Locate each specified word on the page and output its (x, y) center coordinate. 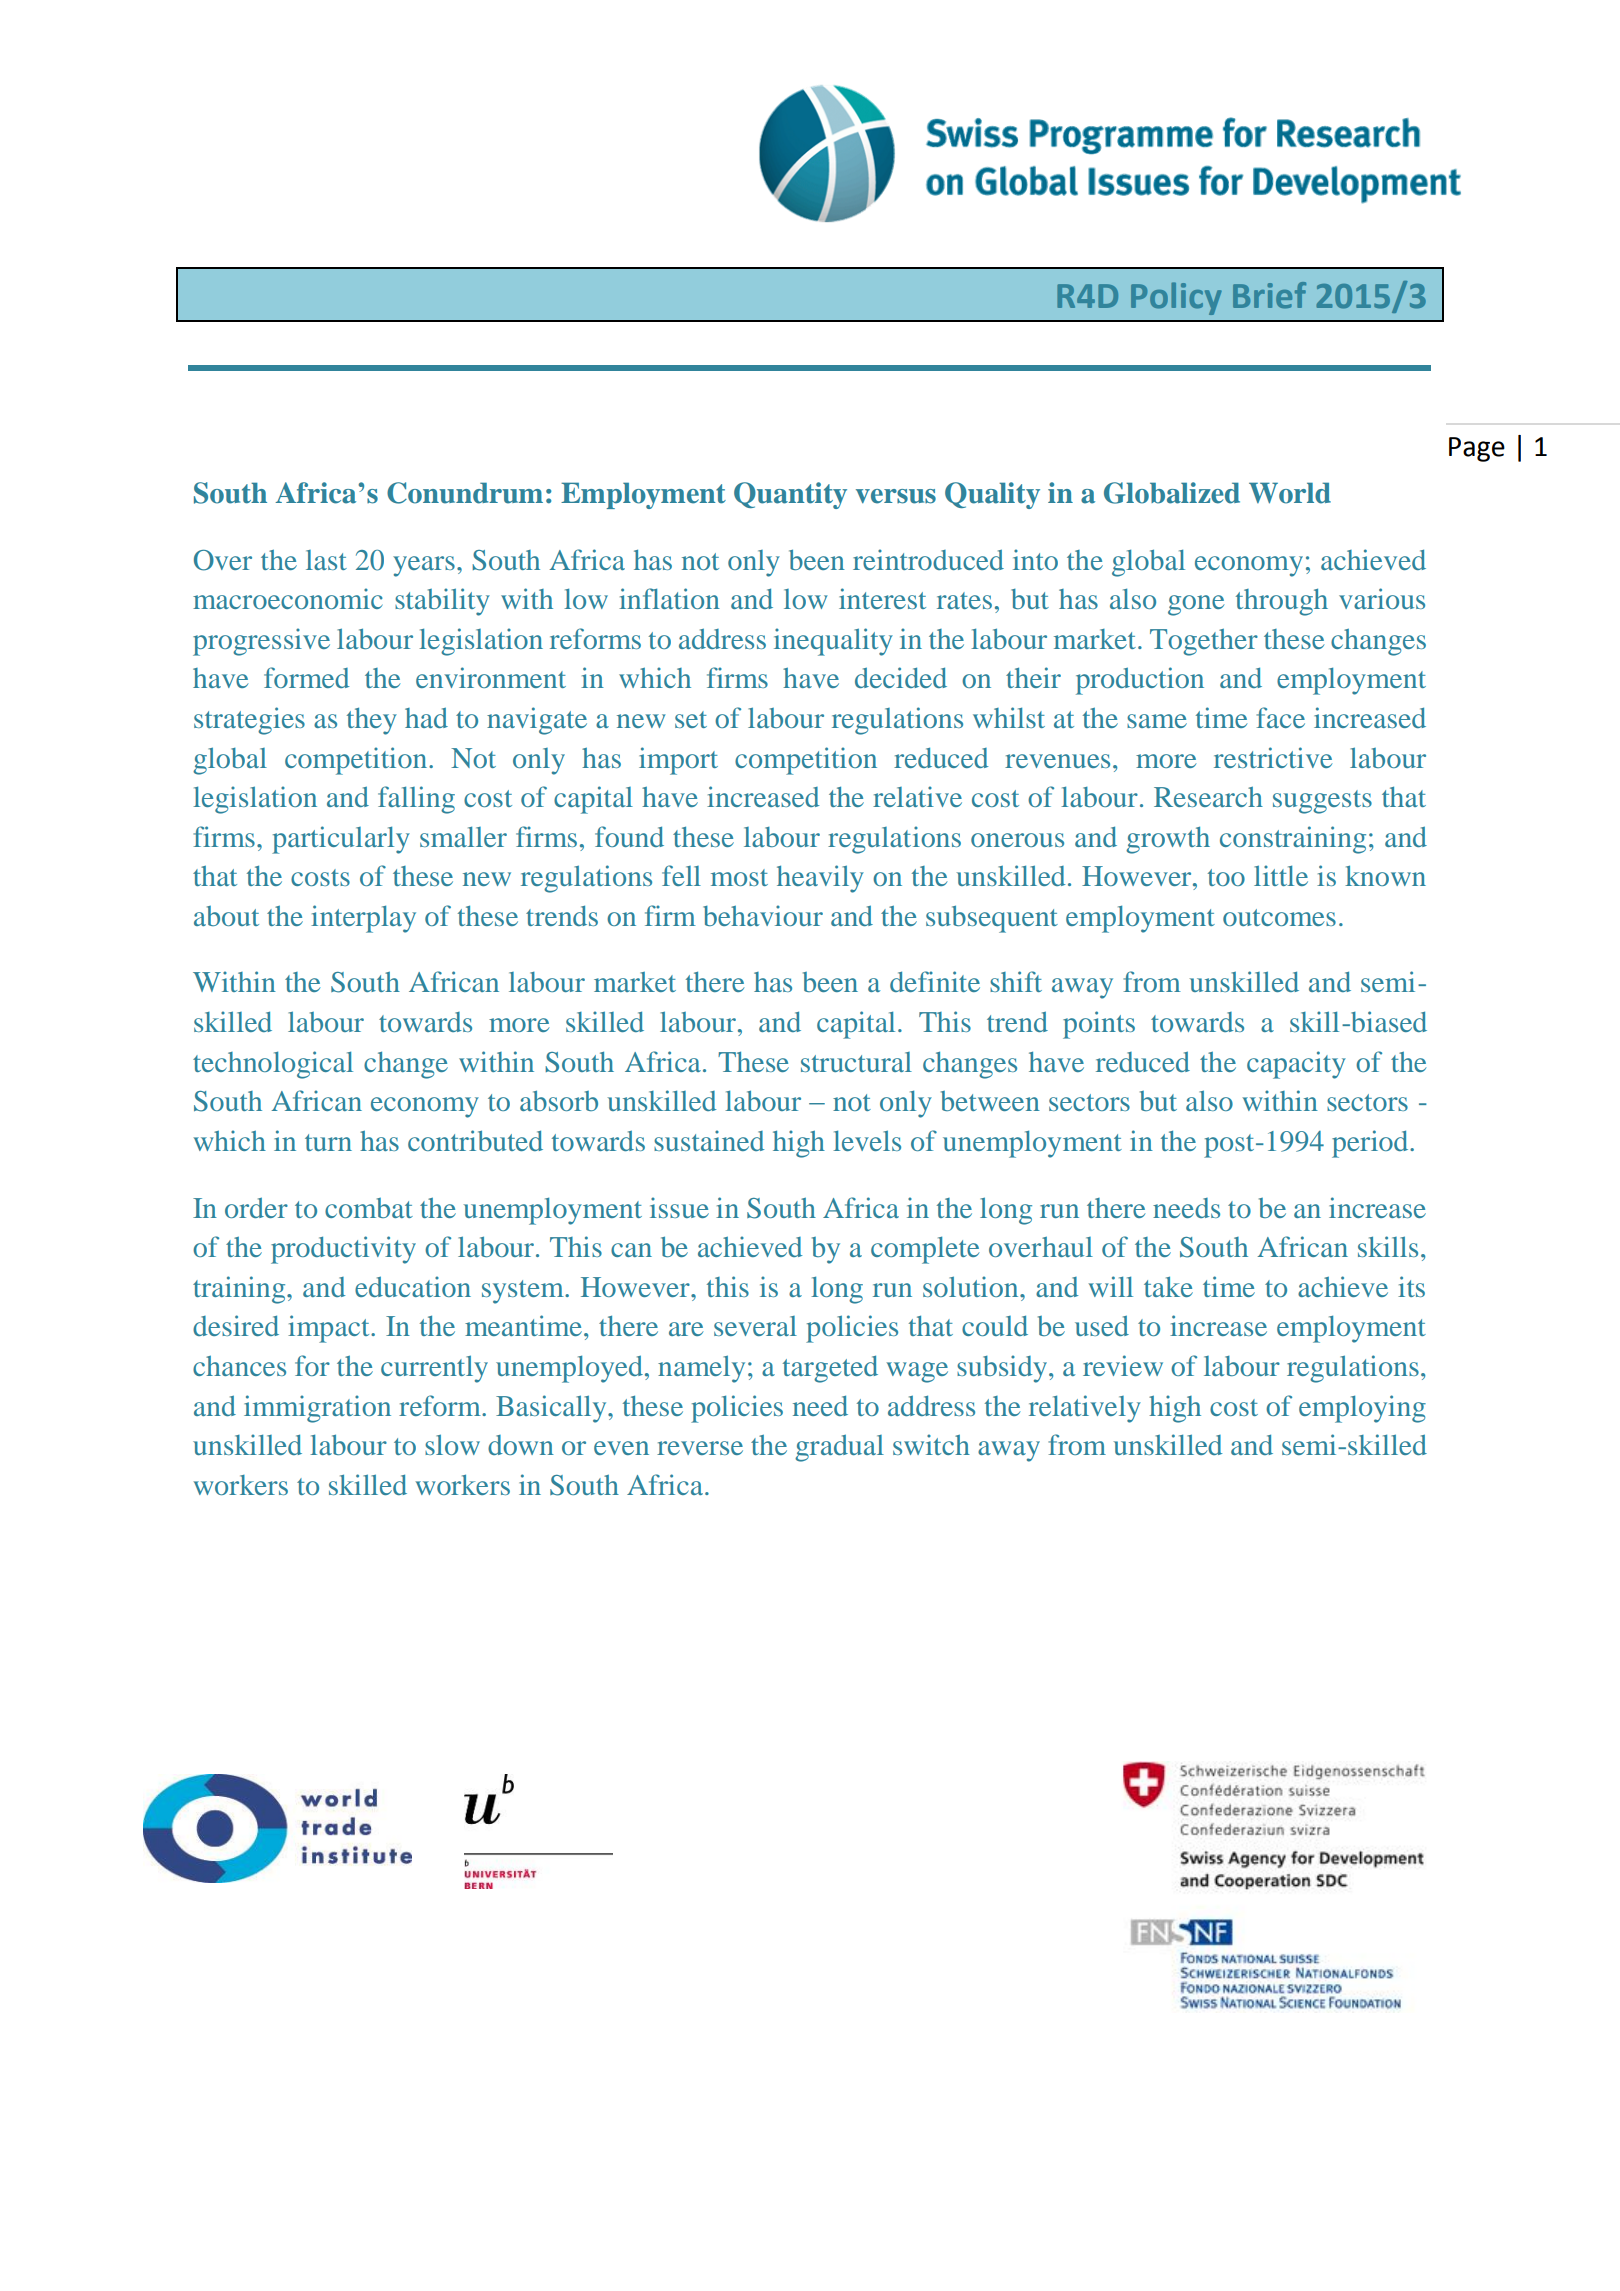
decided (901, 677)
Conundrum (465, 493)
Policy (1176, 298)
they (372, 721)
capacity (1296, 1065)
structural (856, 1062)
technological (273, 1065)
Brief (1269, 295)
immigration (317, 1409)
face (1280, 717)
